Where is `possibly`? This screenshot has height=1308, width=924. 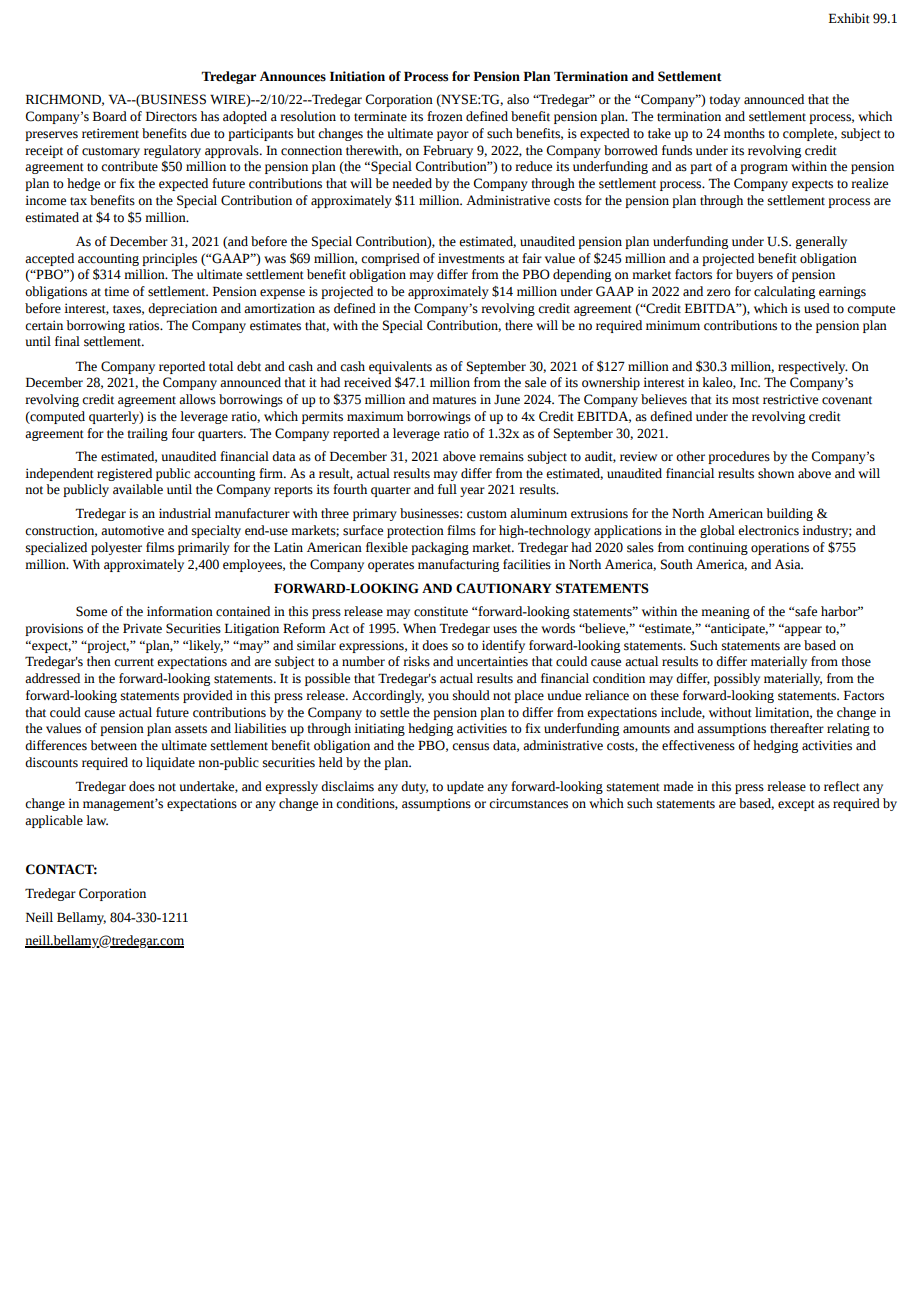
possibly is located at coordinates (737, 679).
